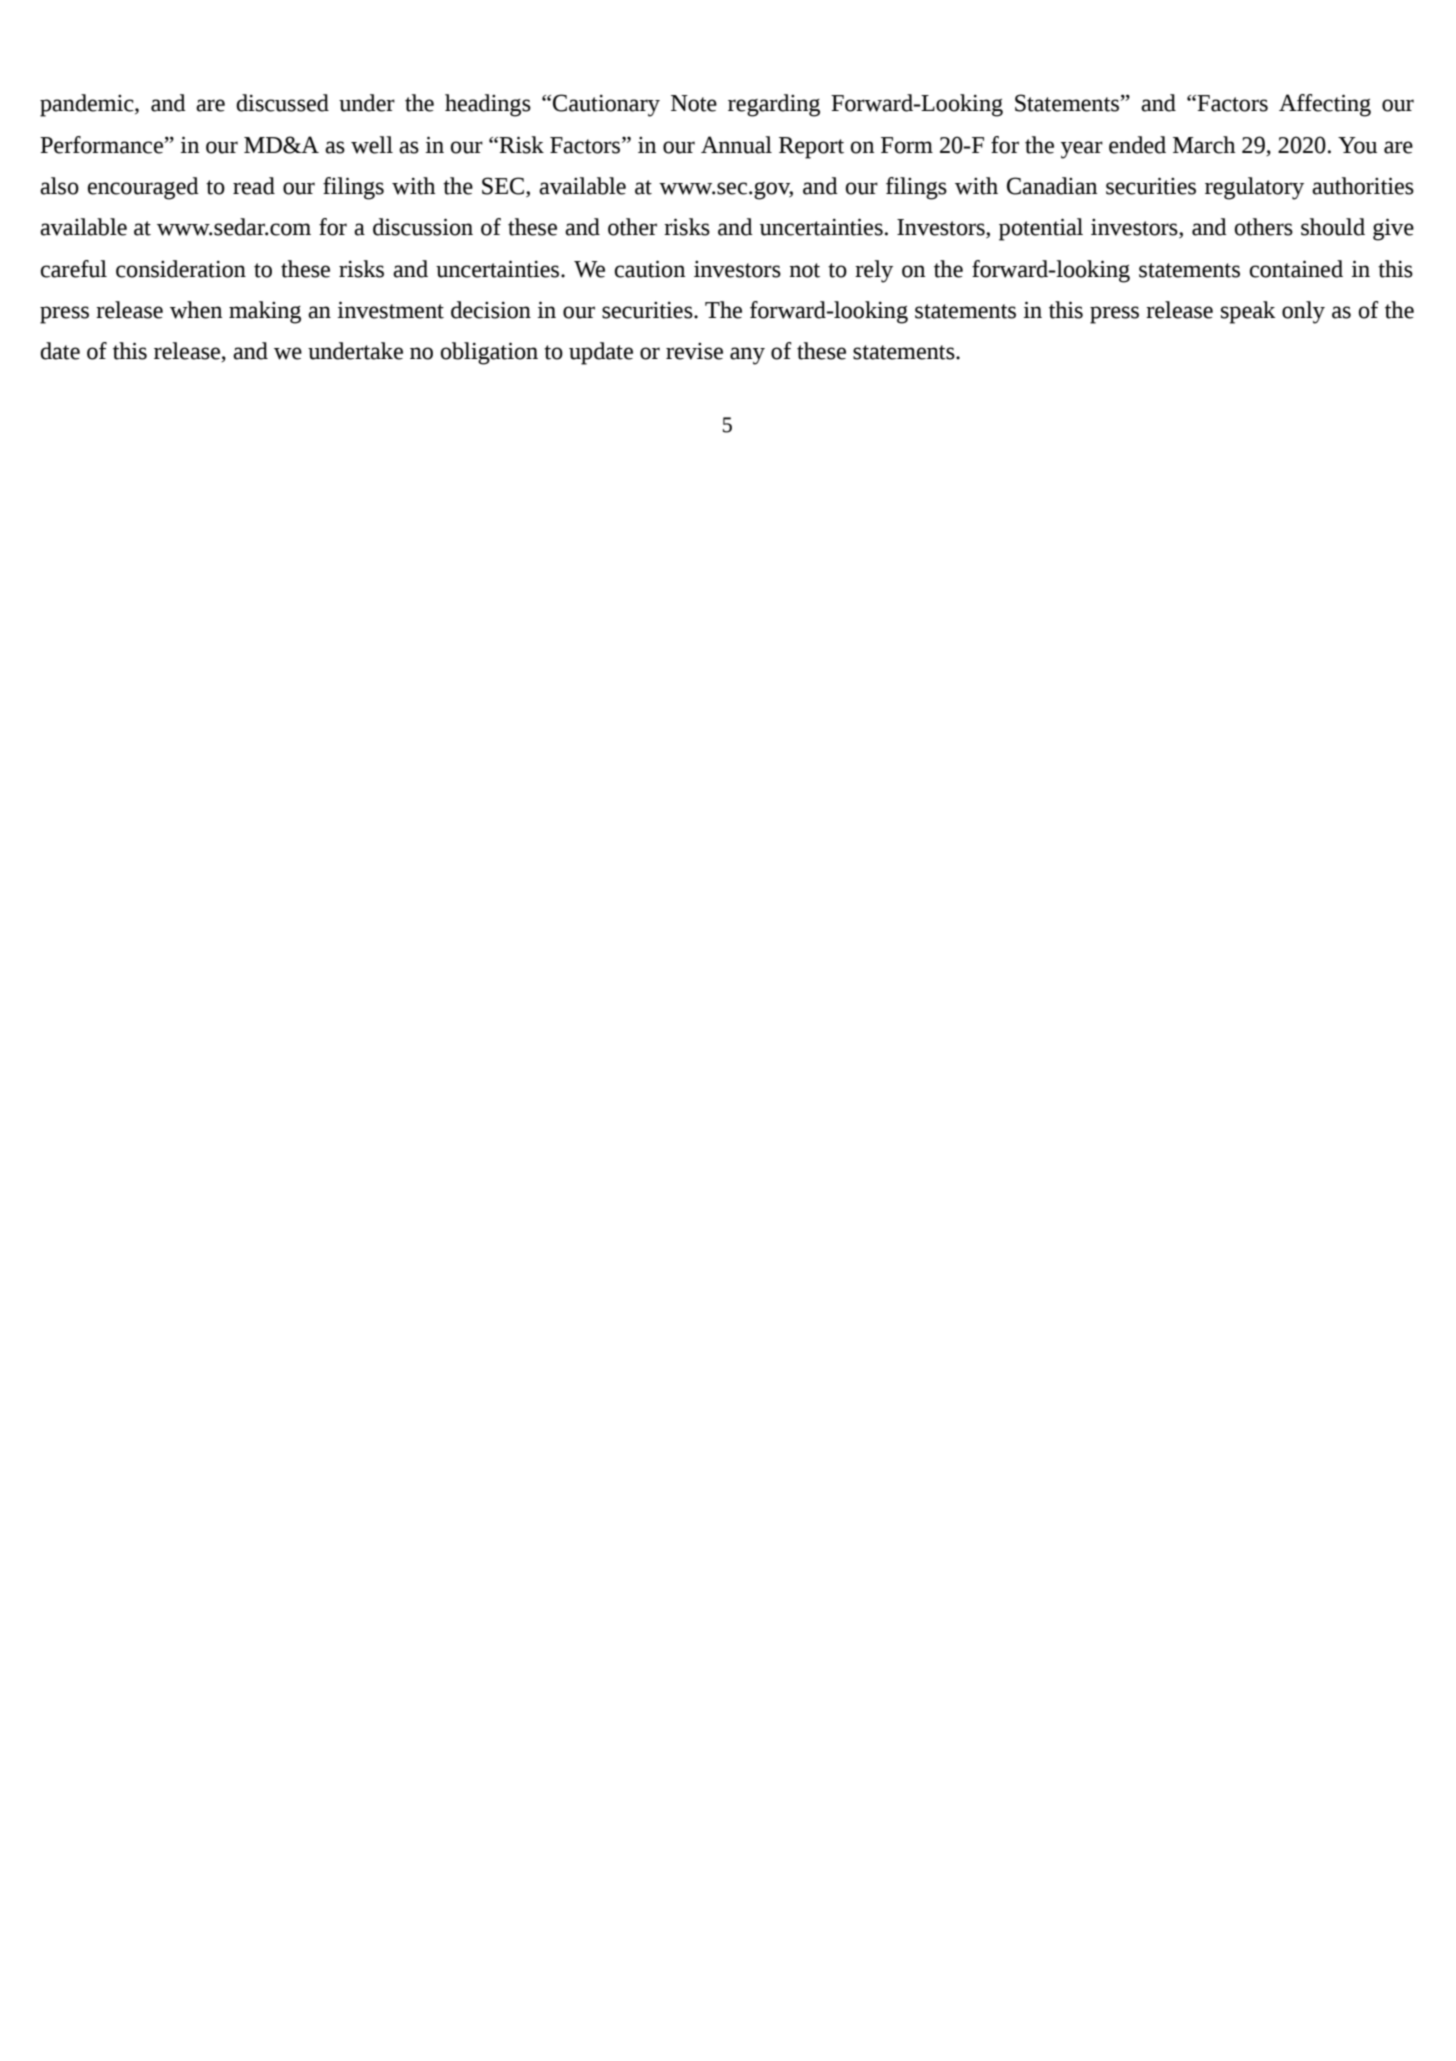 This image has height=2061, width=1456. What do you see at coordinates (1333, 227) in the image?
I see `should` at bounding box center [1333, 227].
